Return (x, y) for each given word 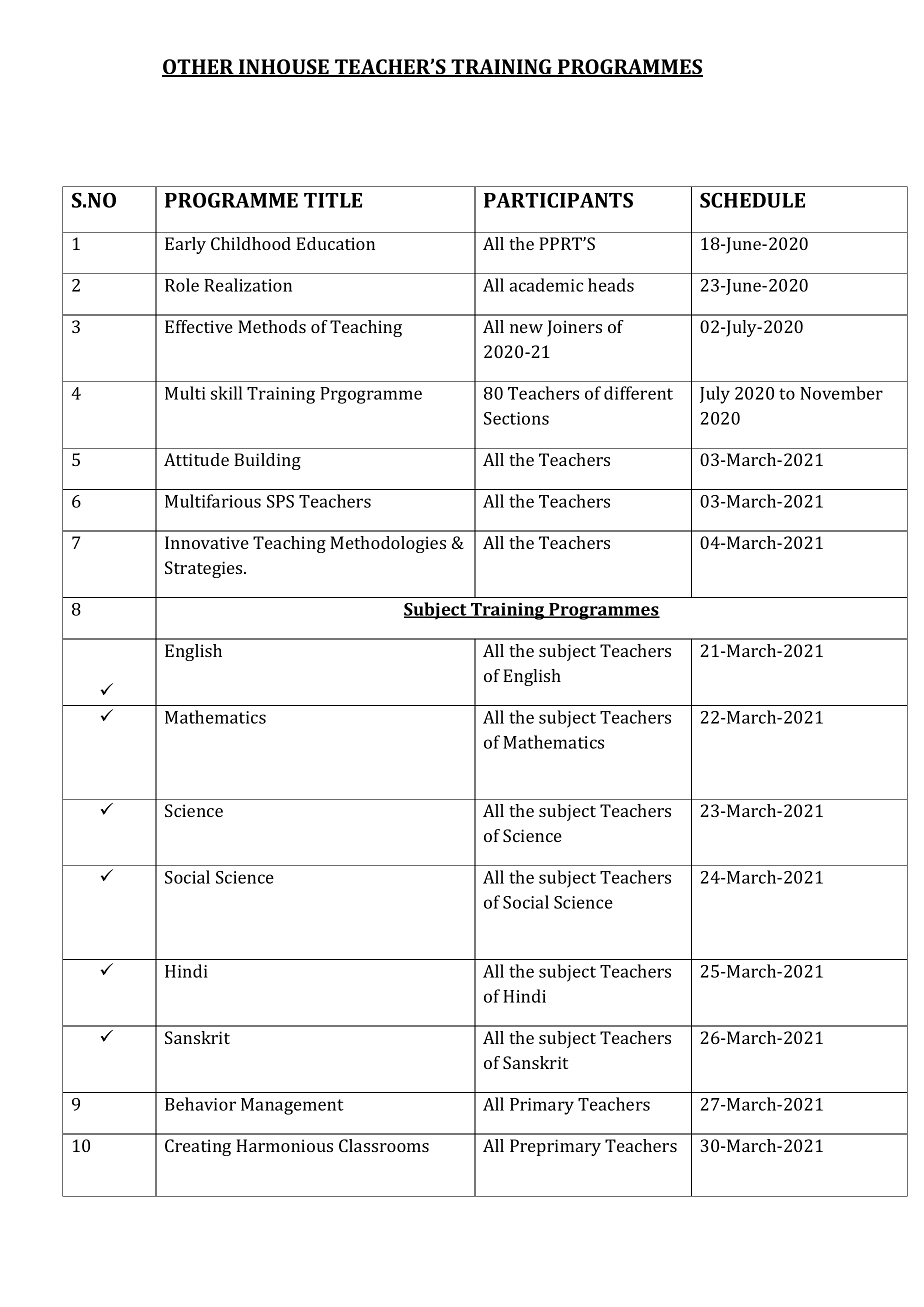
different (638, 393)
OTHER (199, 68)
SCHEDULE (752, 200)
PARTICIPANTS (558, 200)
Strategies (205, 569)
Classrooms (384, 1145)
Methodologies (388, 544)
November (841, 393)
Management (292, 1106)
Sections (516, 418)
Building (267, 461)
